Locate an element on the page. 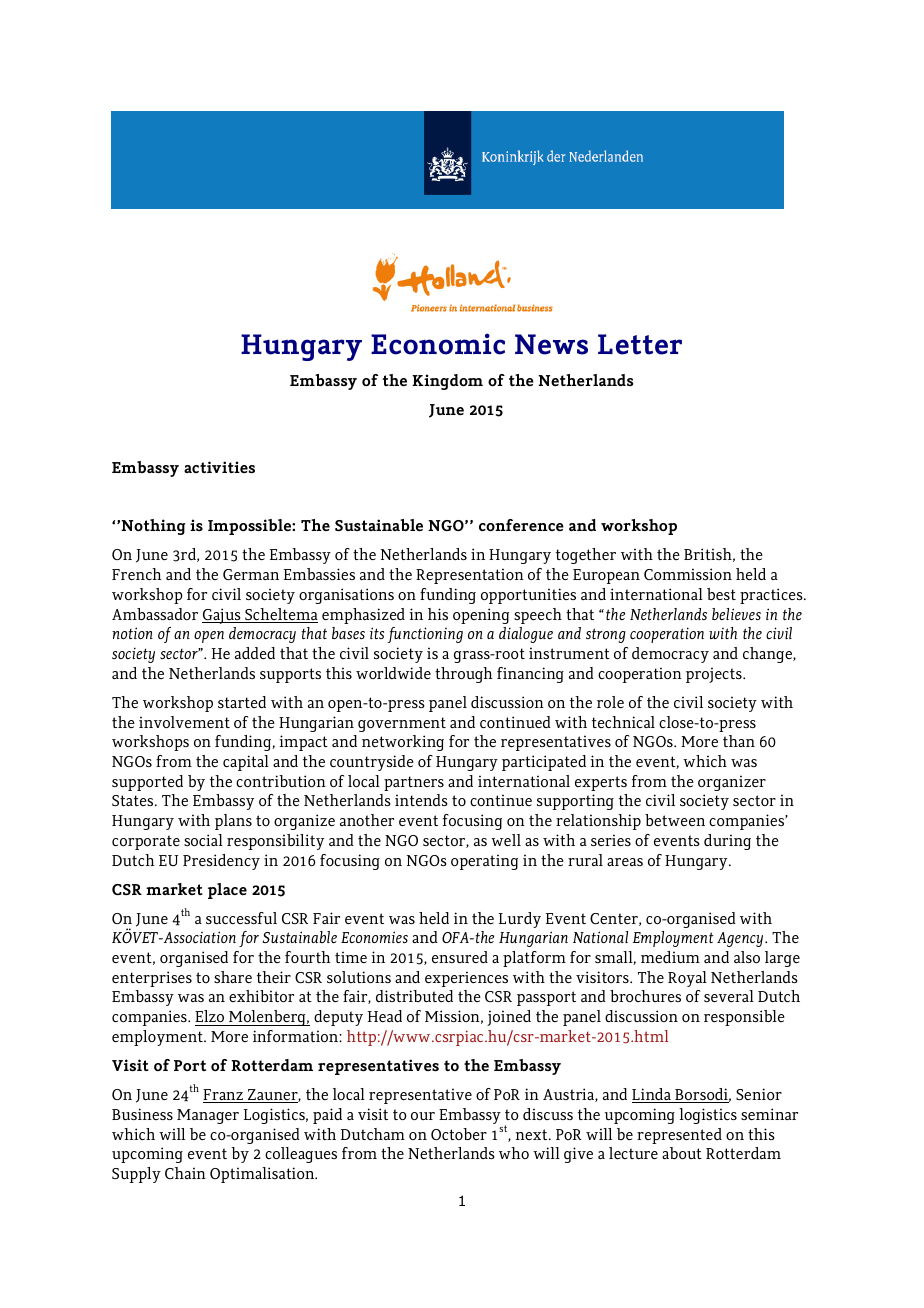 The image size is (924, 1308). Chain is located at coordinates (185, 1173).
